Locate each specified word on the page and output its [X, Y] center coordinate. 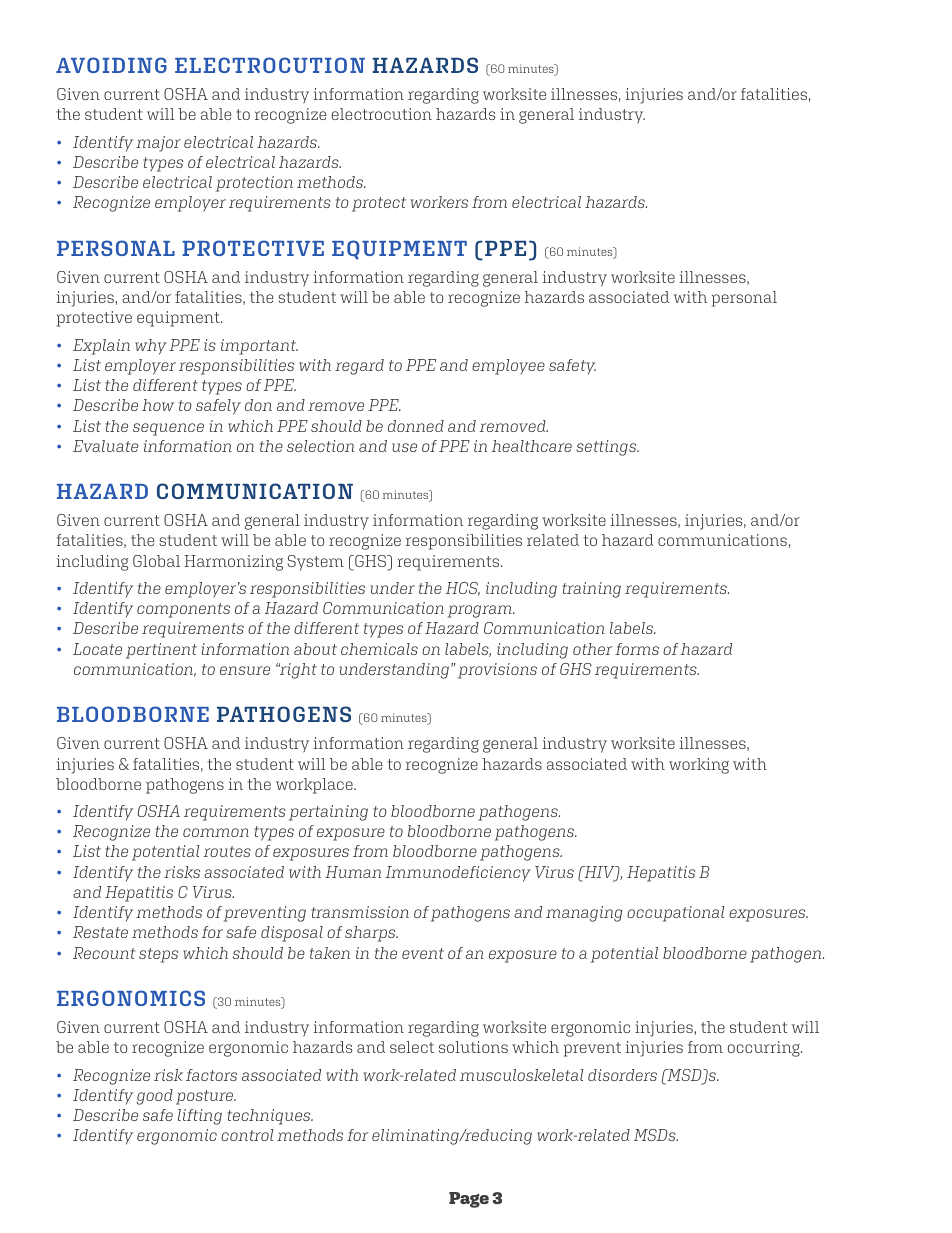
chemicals [379, 649]
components [183, 610]
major [158, 144]
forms [637, 649]
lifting [200, 1117]
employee [508, 367]
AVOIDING [111, 65]
